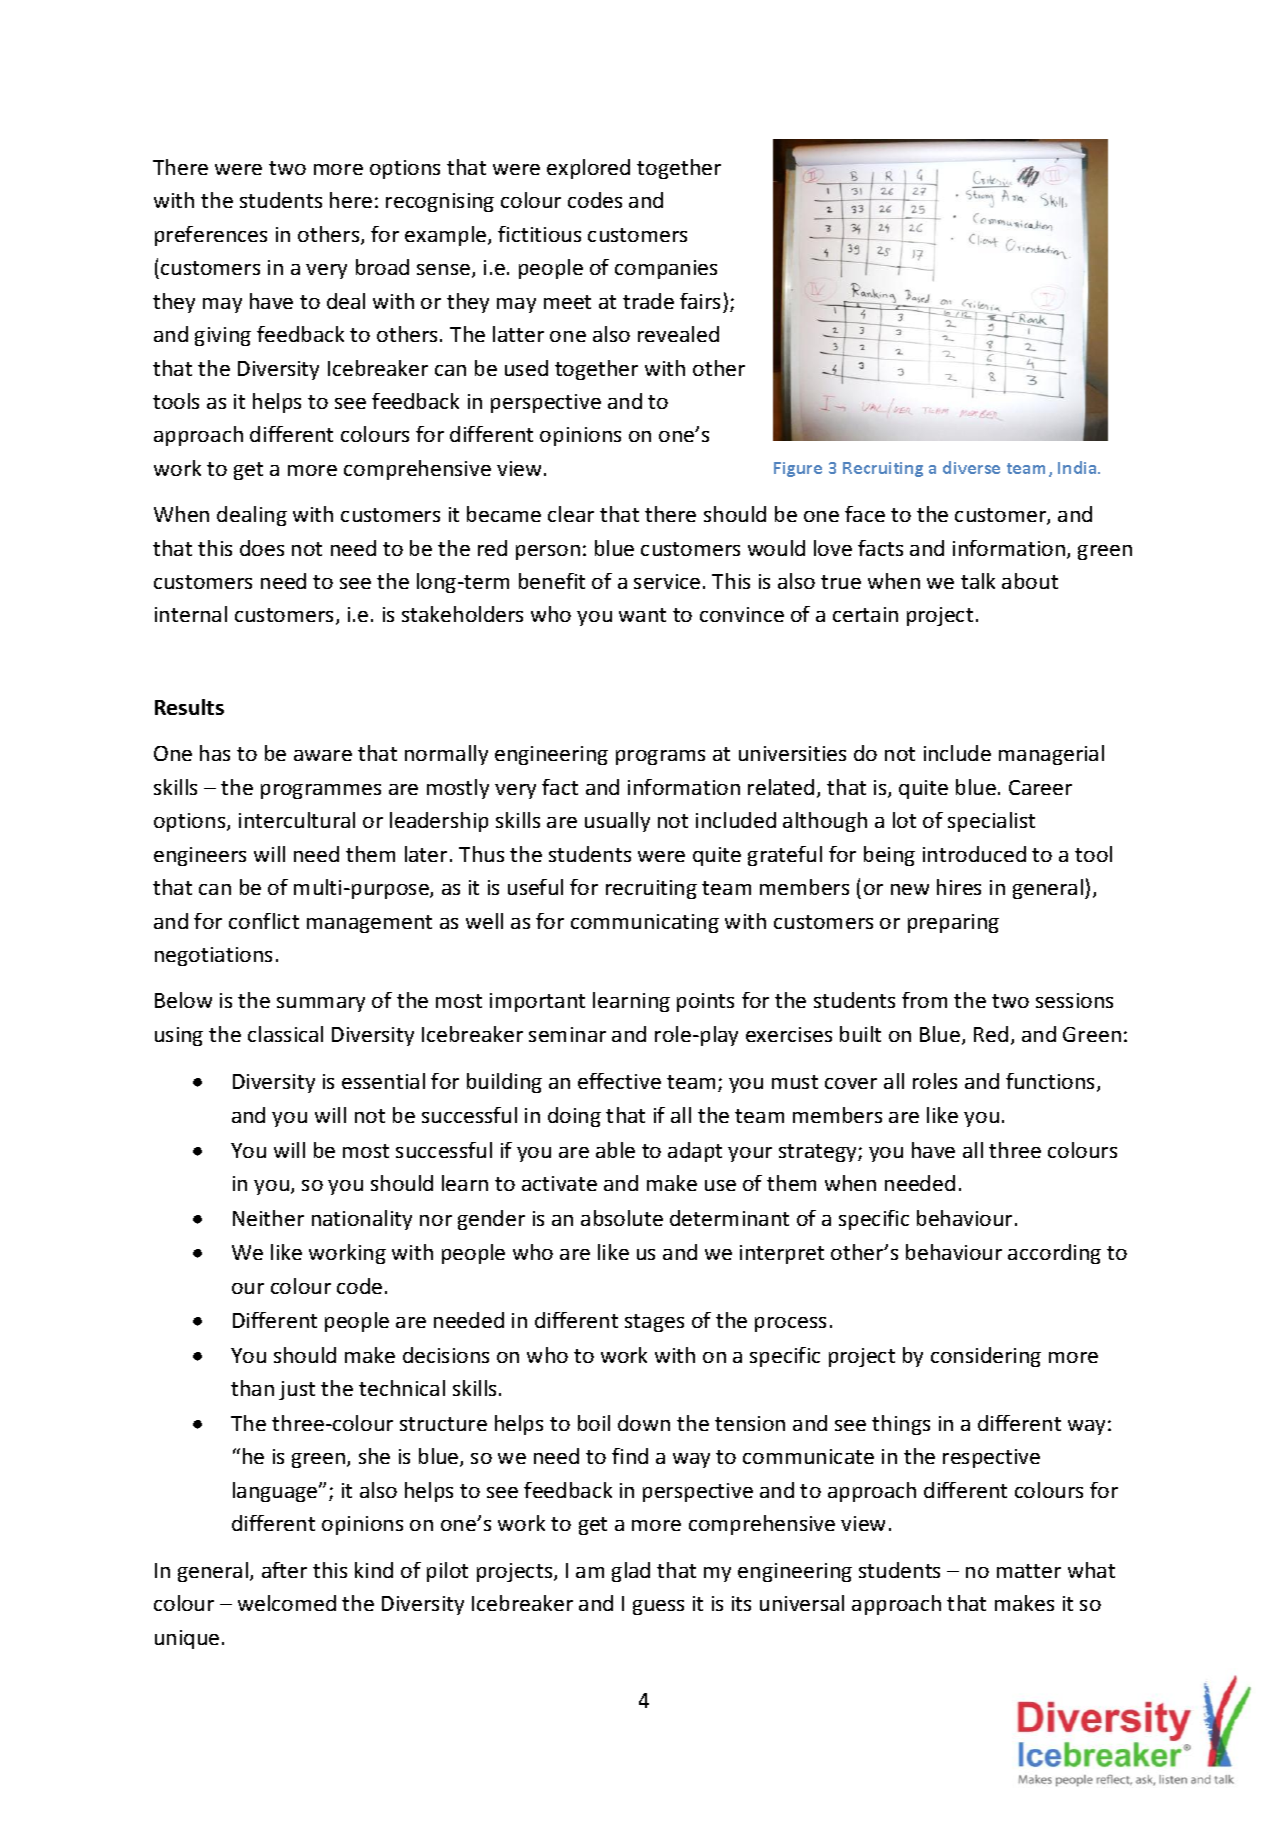  What do you see at coordinates (323, 755) in the screenshot?
I see `aware` at bounding box center [323, 755].
